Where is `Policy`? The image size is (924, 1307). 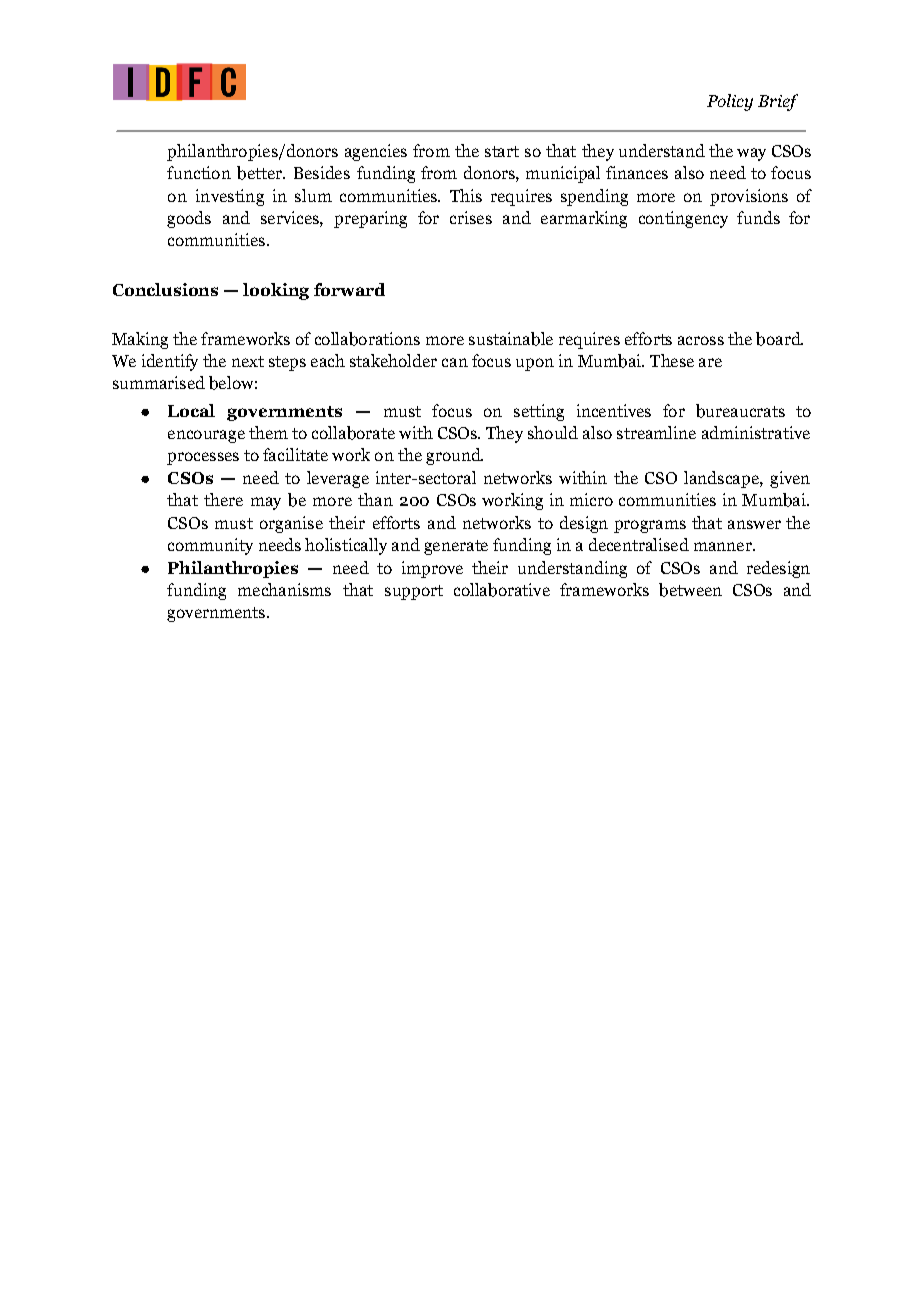
Policy is located at coordinates (730, 102).
